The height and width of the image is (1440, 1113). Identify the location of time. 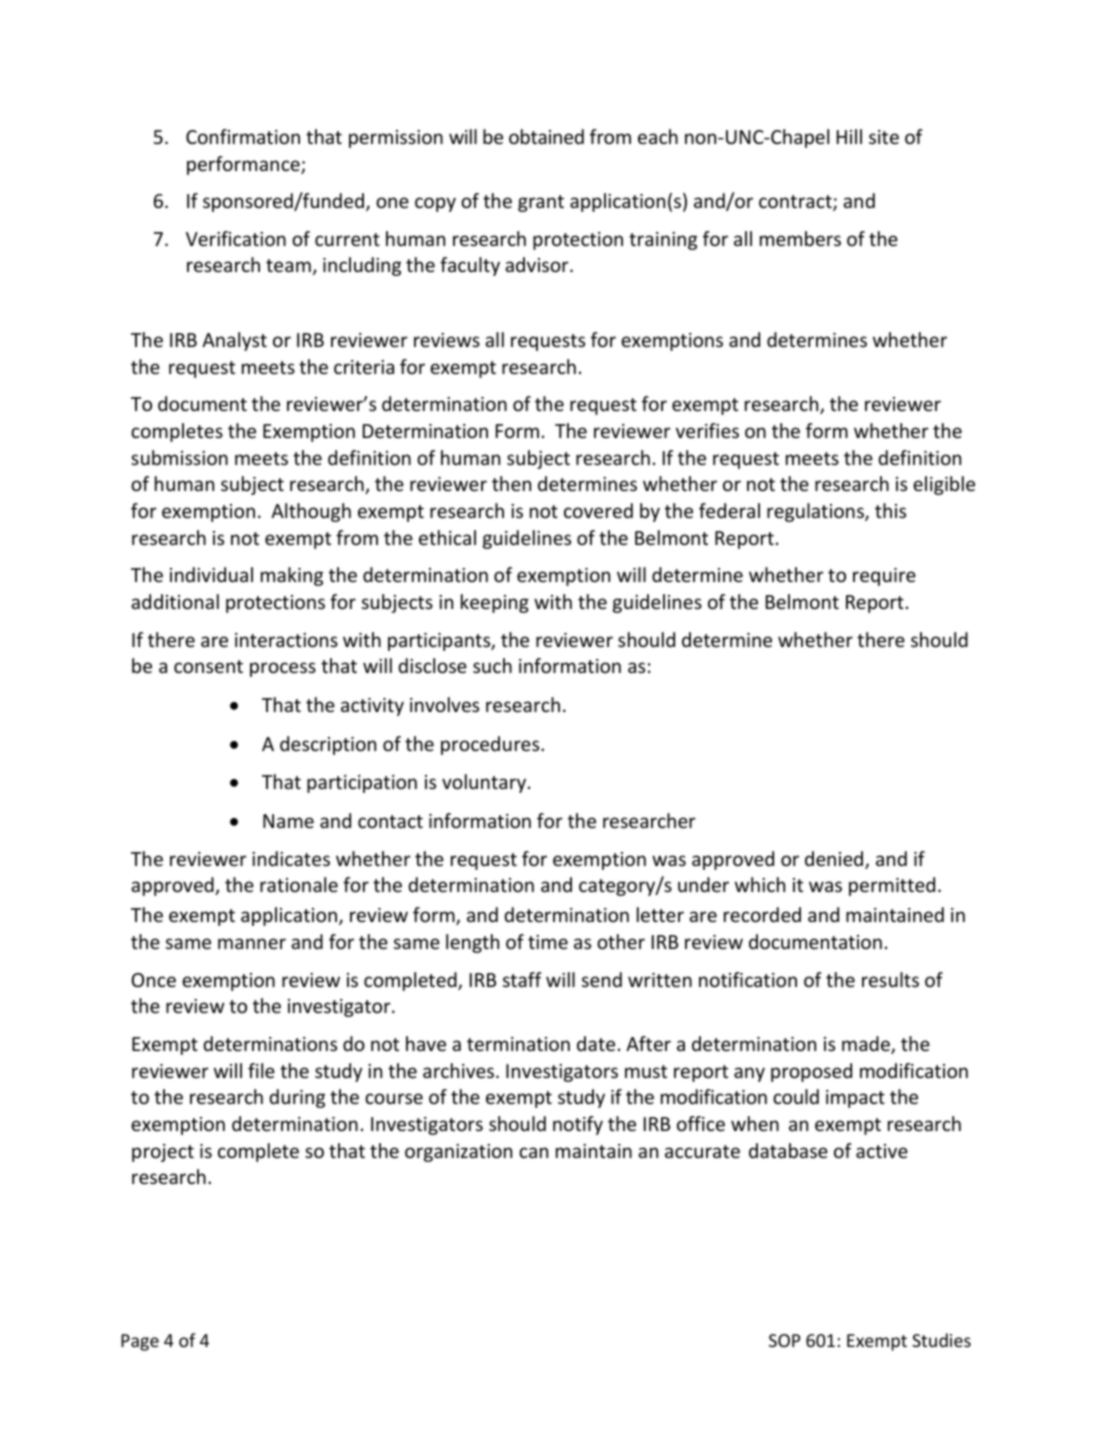
(548, 942).
